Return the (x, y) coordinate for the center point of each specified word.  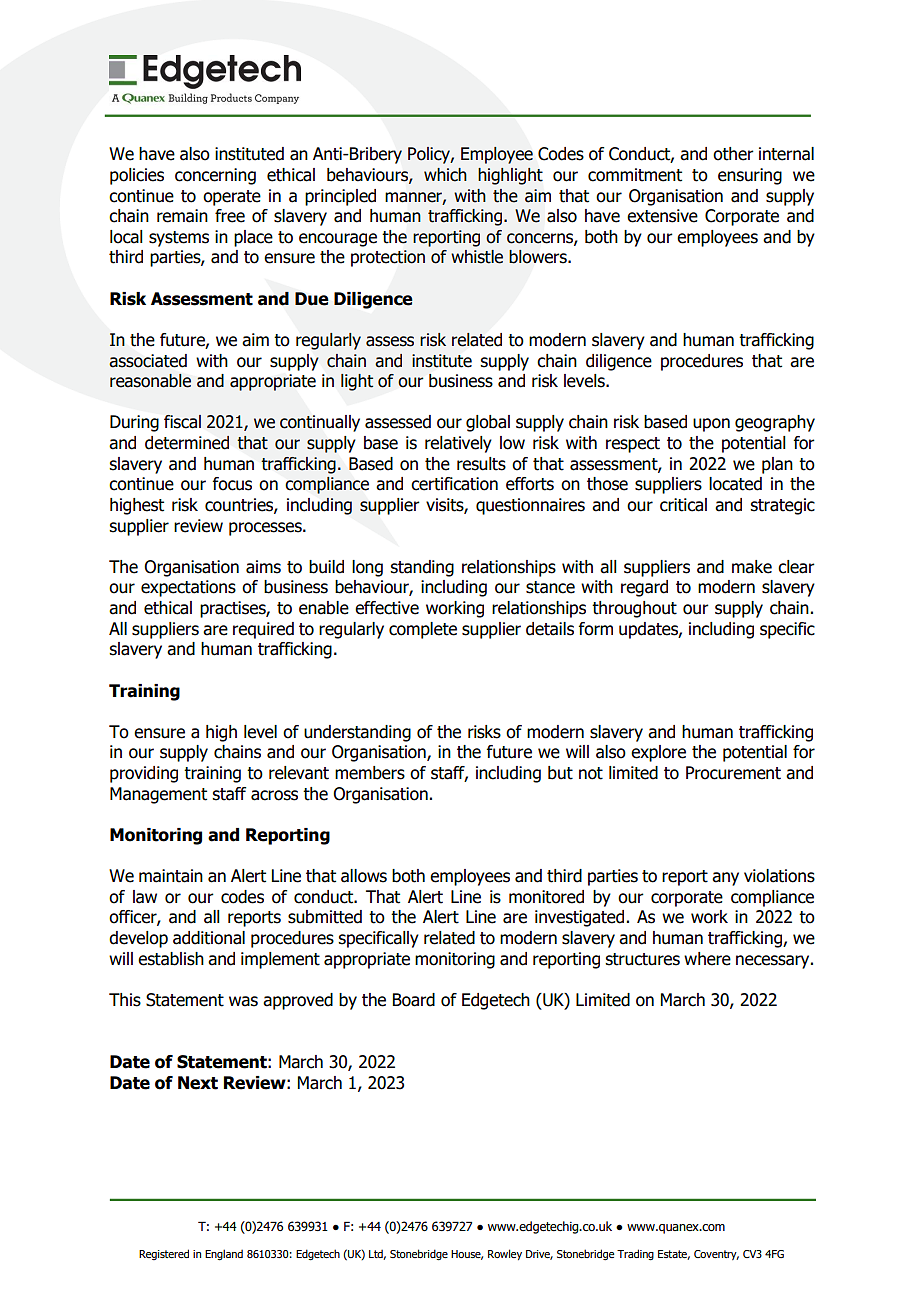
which (445, 175)
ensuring (750, 176)
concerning (215, 176)
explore (658, 753)
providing (144, 774)
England (224, 1255)
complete (423, 630)
